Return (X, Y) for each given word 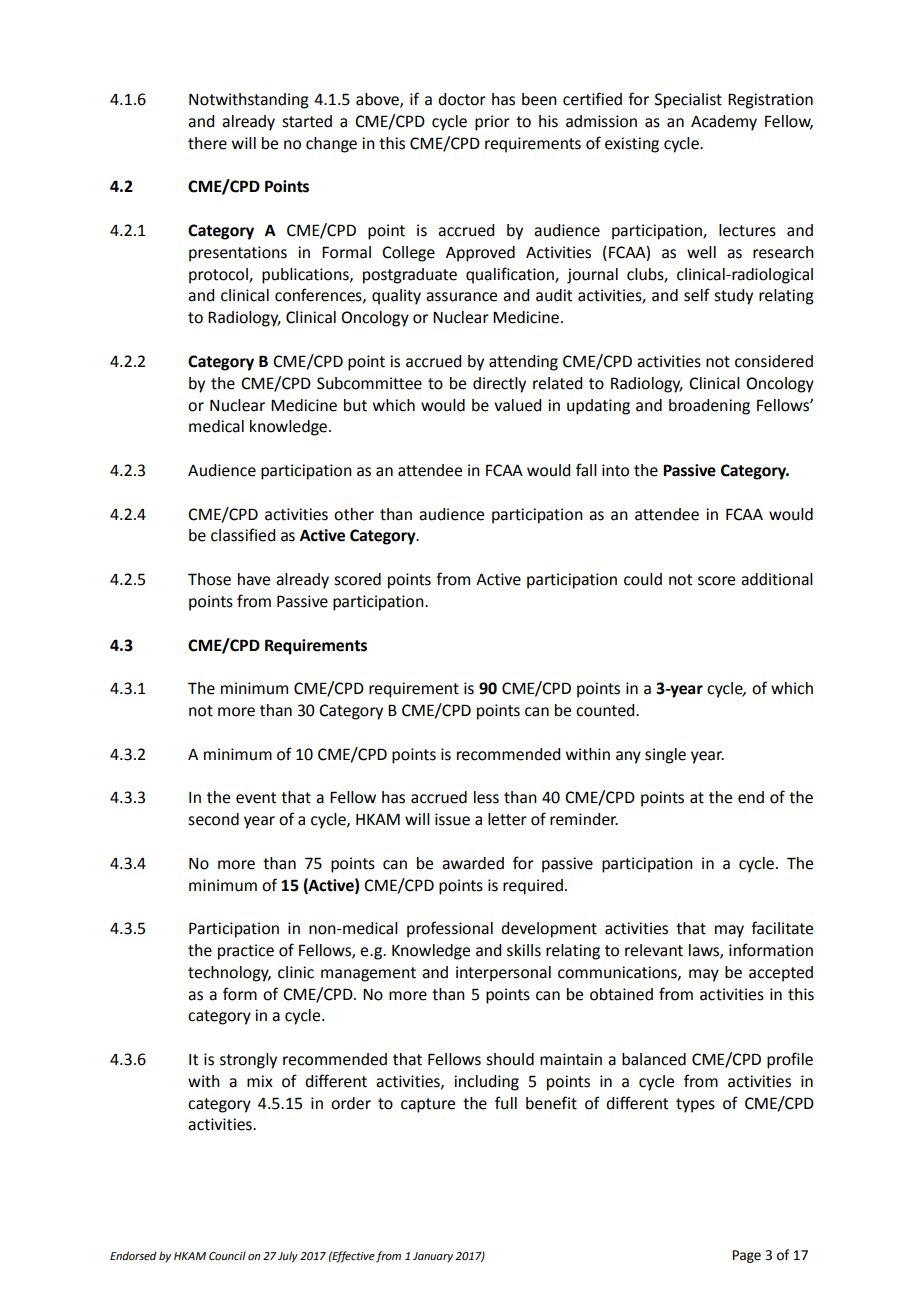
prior (492, 123)
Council (227, 1255)
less (486, 797)
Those (209, 579)
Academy (724, 123)
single (665, 756)
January (433, 1257)
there (207, 143)
